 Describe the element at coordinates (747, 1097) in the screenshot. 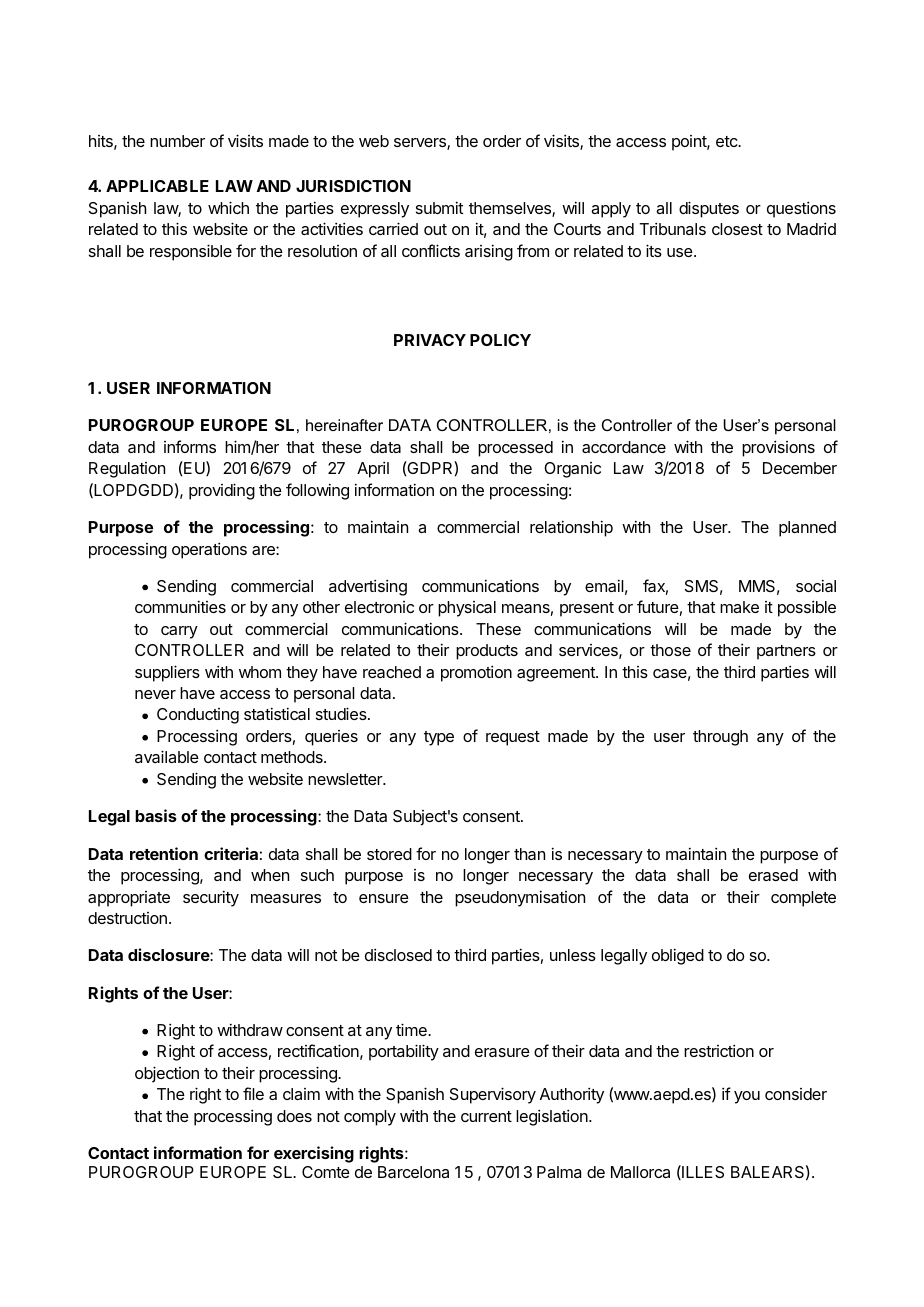

I see `you` at that location.
